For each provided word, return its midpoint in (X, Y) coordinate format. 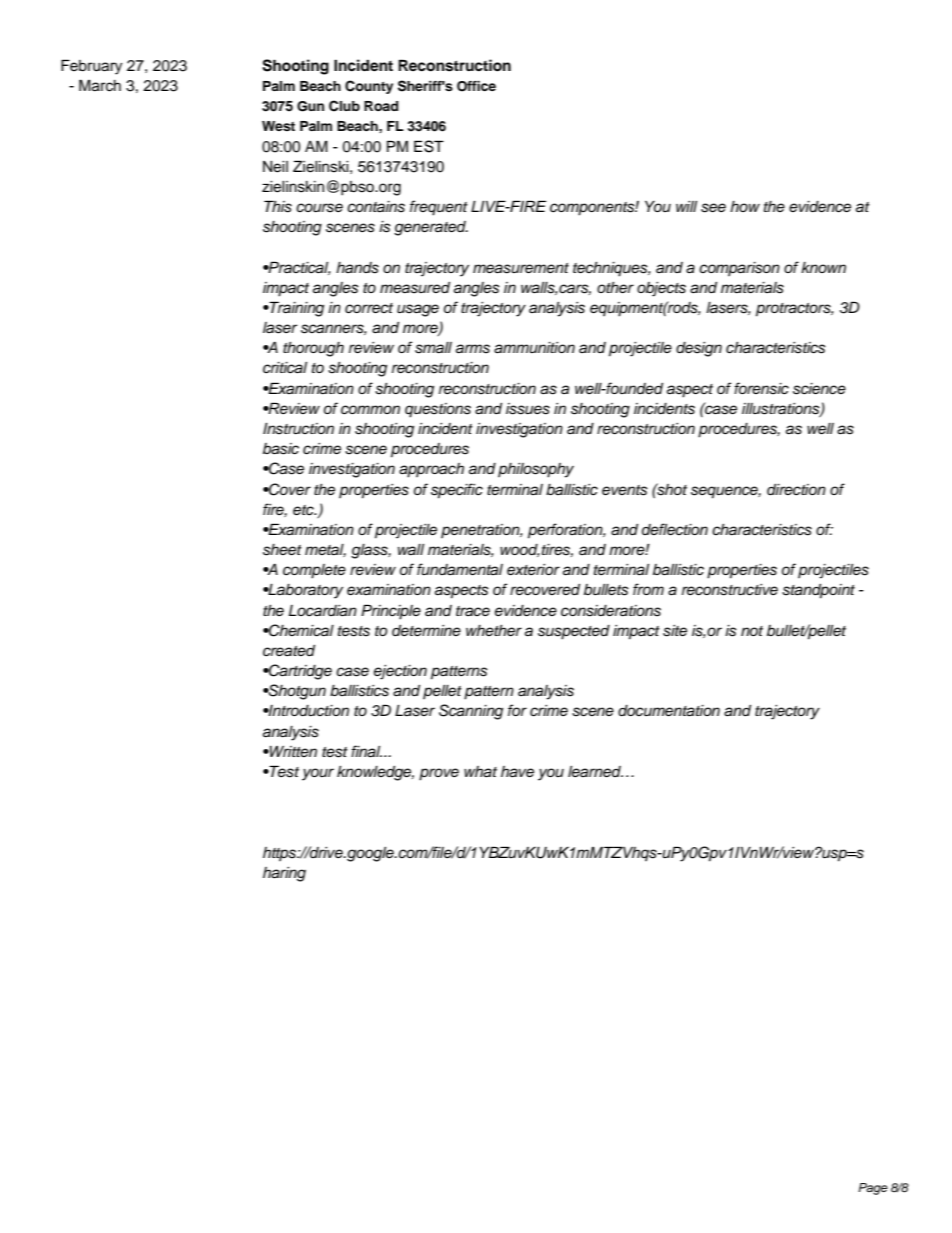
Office (476, 86)
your (318, 774)
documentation (669, 711)
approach (431, 470)
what (480, 772)
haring (284, 874)
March (100, 85)
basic (281, 449)
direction (796, 490)
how (745, 206)
